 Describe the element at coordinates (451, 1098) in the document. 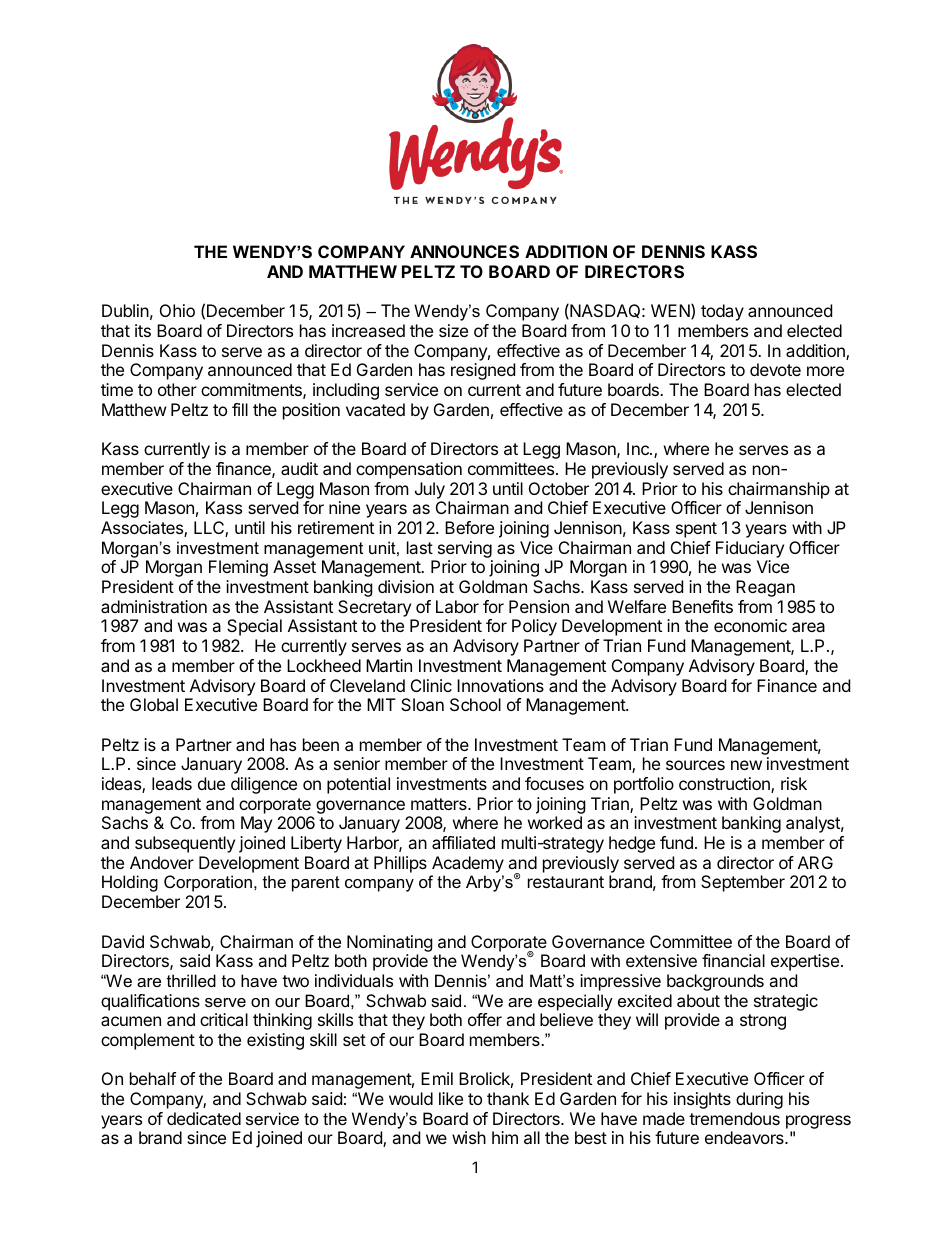

I see `like` at that location.
